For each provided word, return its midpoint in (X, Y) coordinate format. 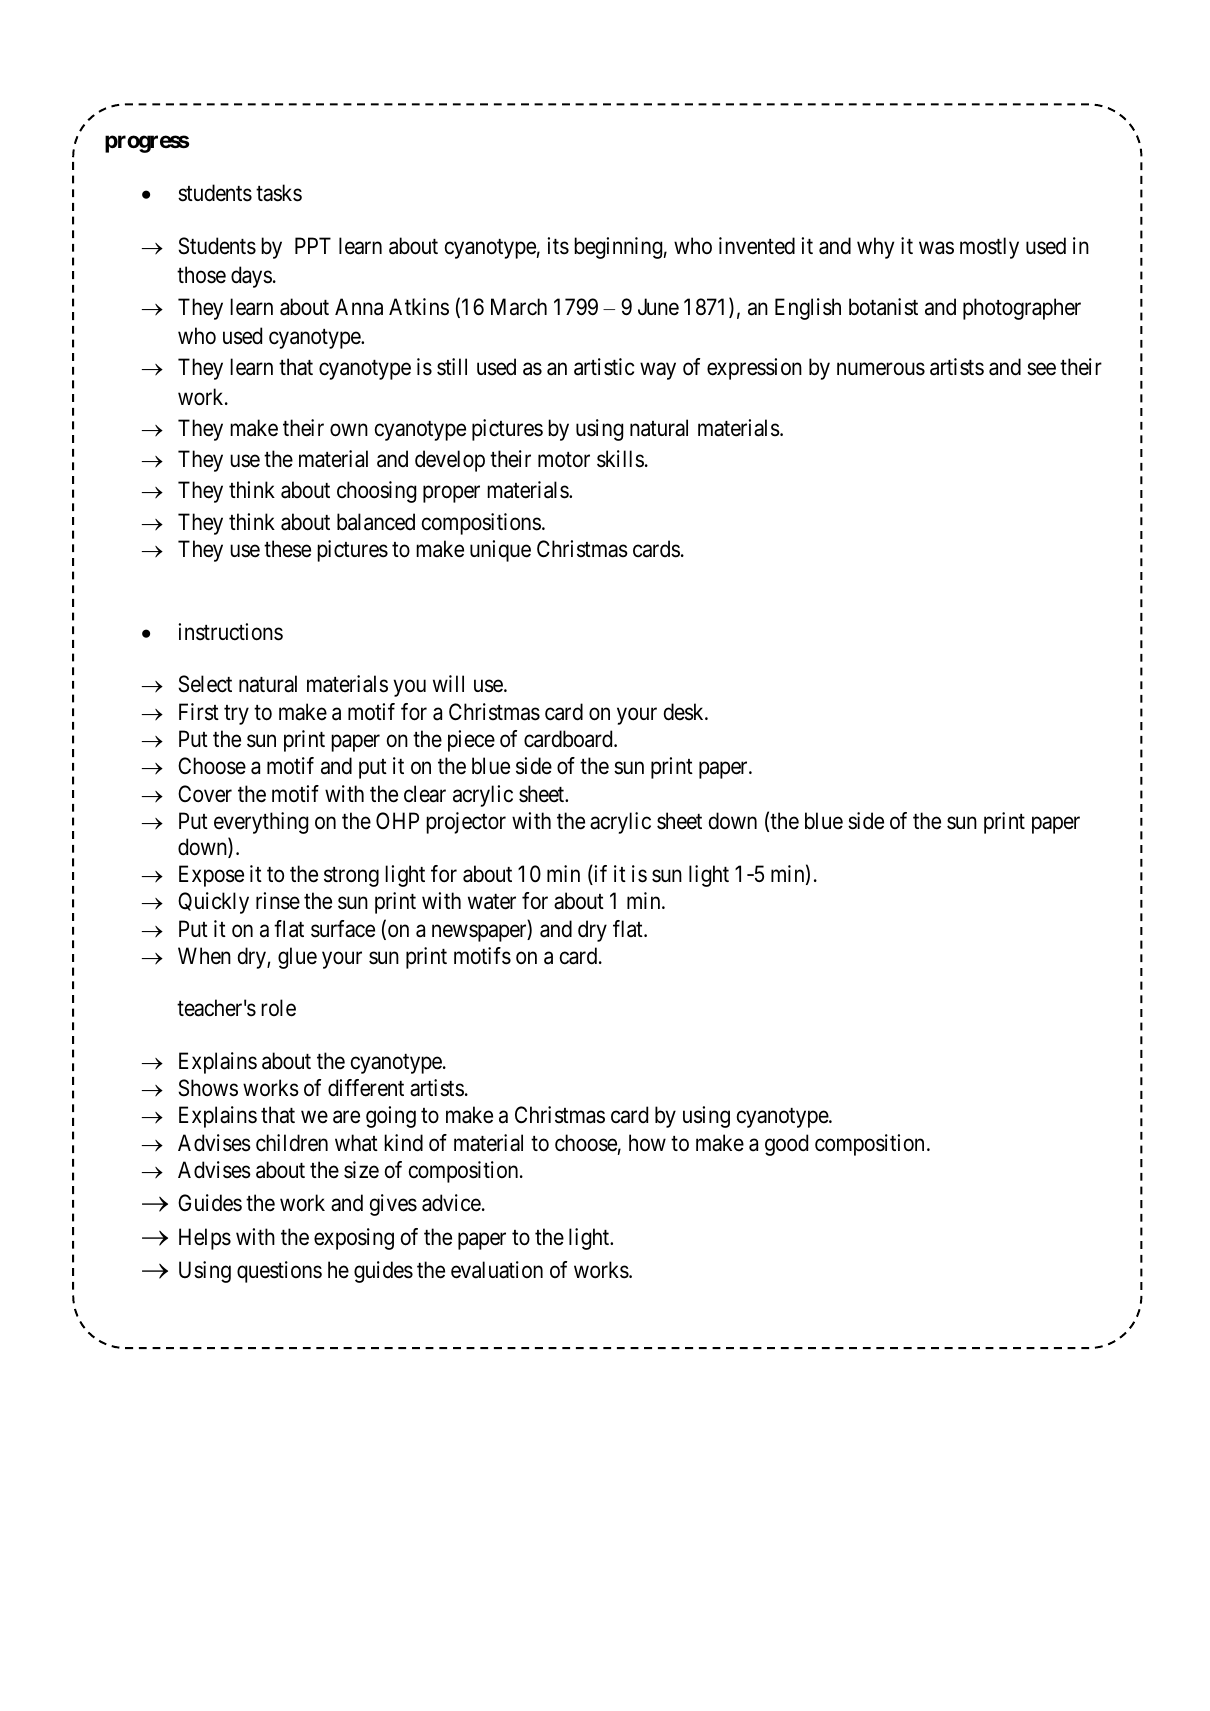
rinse (278, 901)
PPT (313, 245)
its (558, 246)
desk (685, 712)
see (1041, 369)
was (936, 248)
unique (500, 551)
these (287, 549)
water (492, 902)
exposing (354, 1239)
